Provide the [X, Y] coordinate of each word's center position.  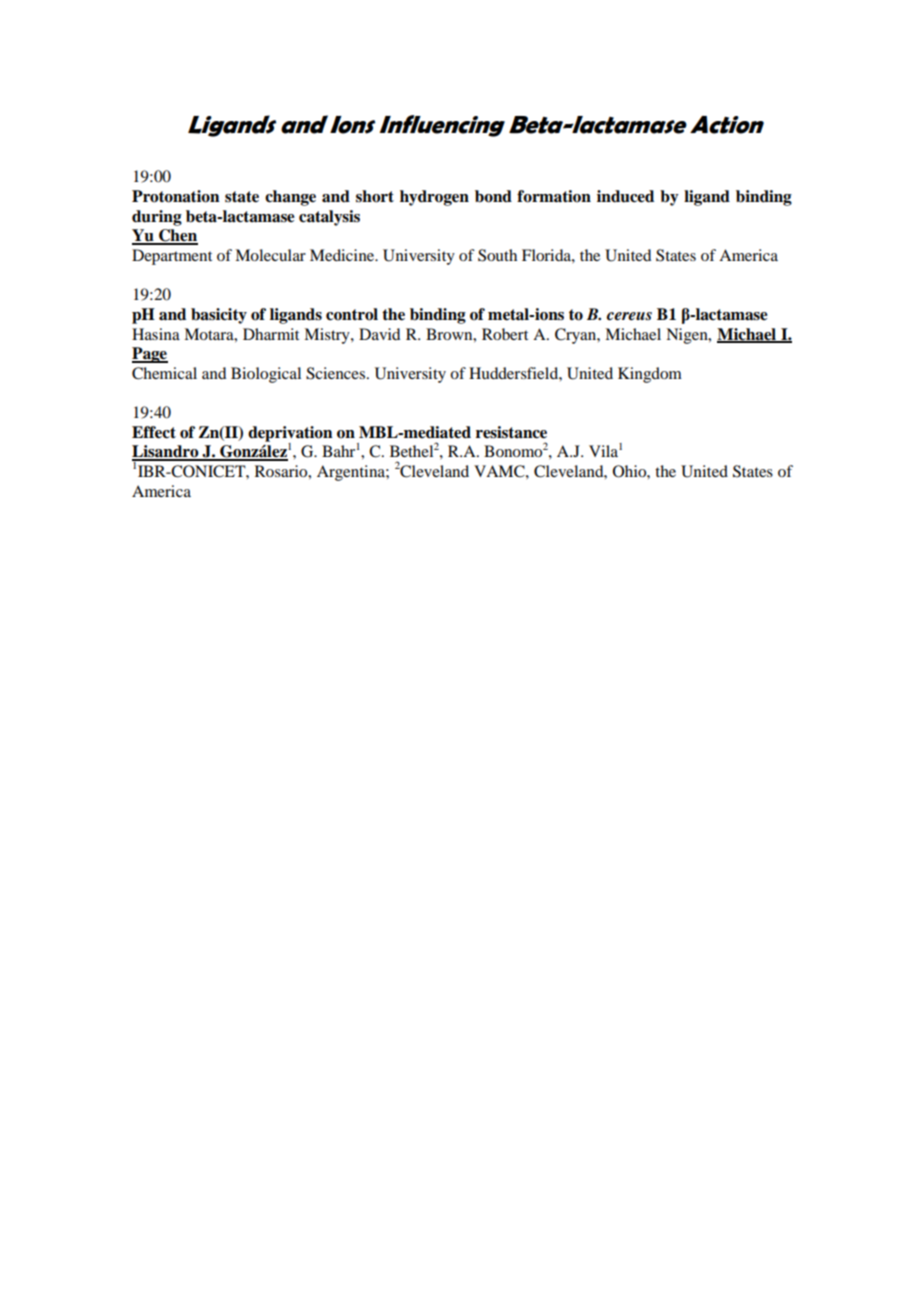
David [379, 334]
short [375, 196]
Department [172, 257]
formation [554, 196]
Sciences [337, 373]
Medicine [343, 255]
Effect [154, 432]
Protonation [176, 196]
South [497, 255]
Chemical [164, 373]
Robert [505, 334]
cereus [629, 316]
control [352, 314]
